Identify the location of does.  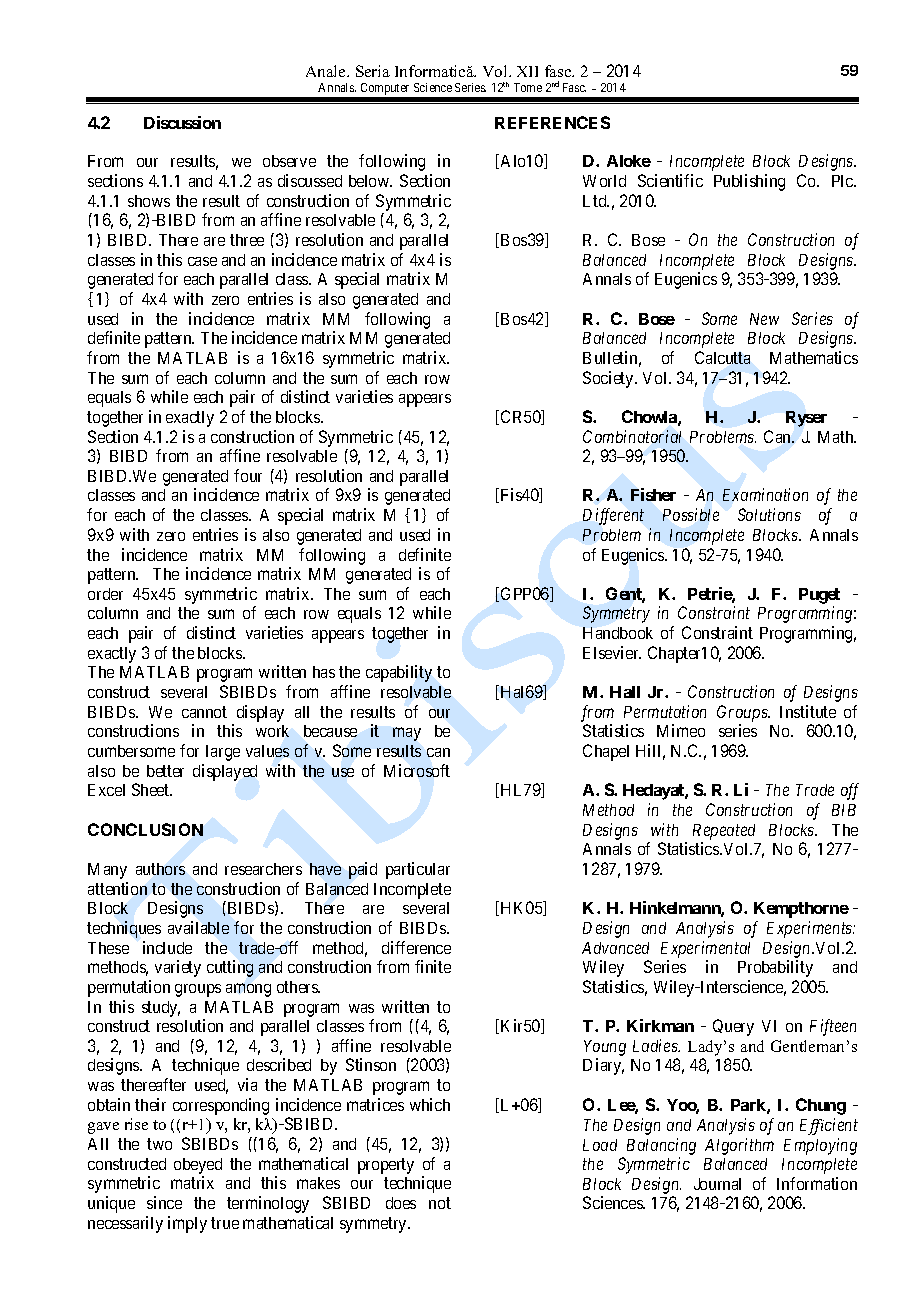
(401, 1203).
